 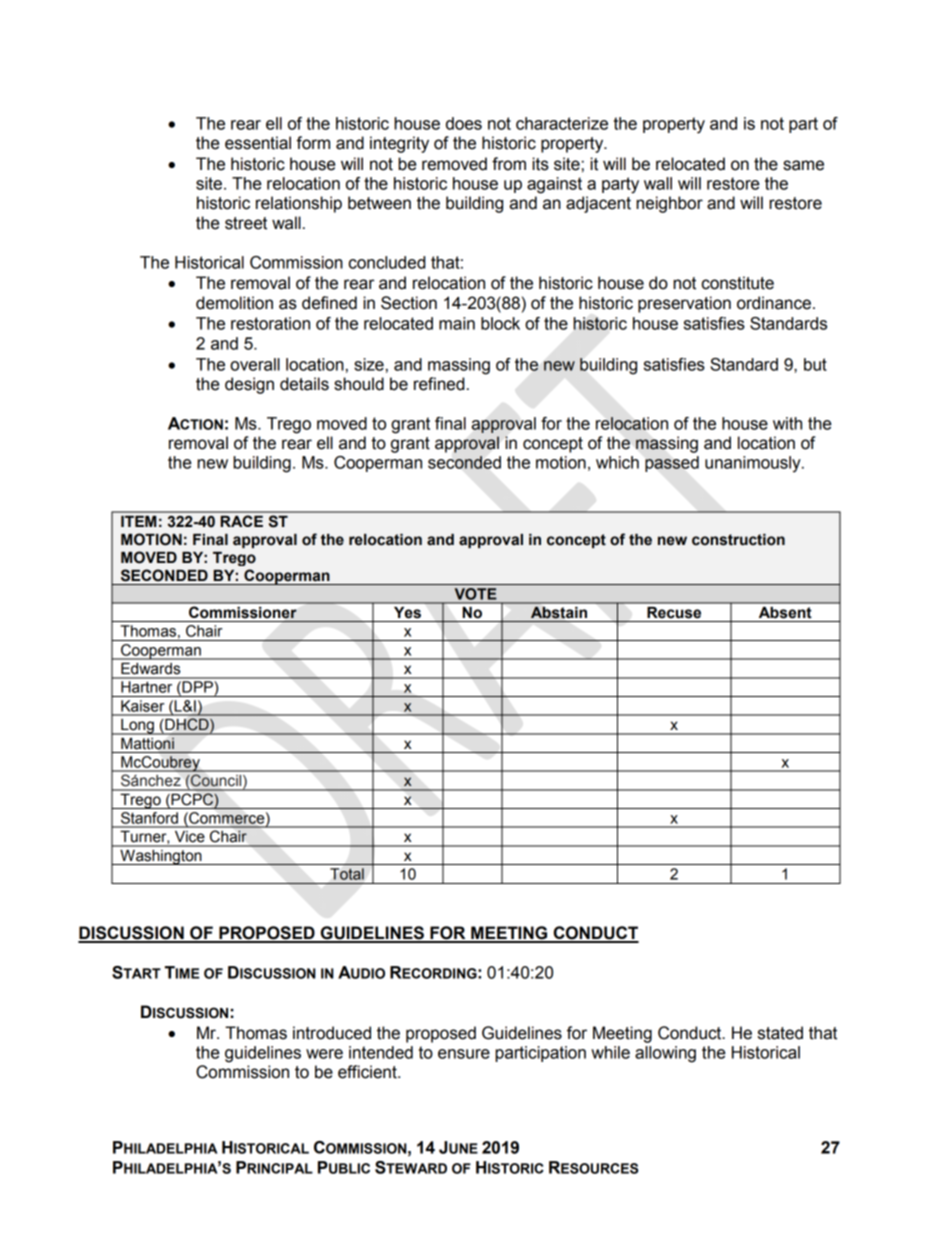 I want to click on construction, so click(x=738, y=540).
